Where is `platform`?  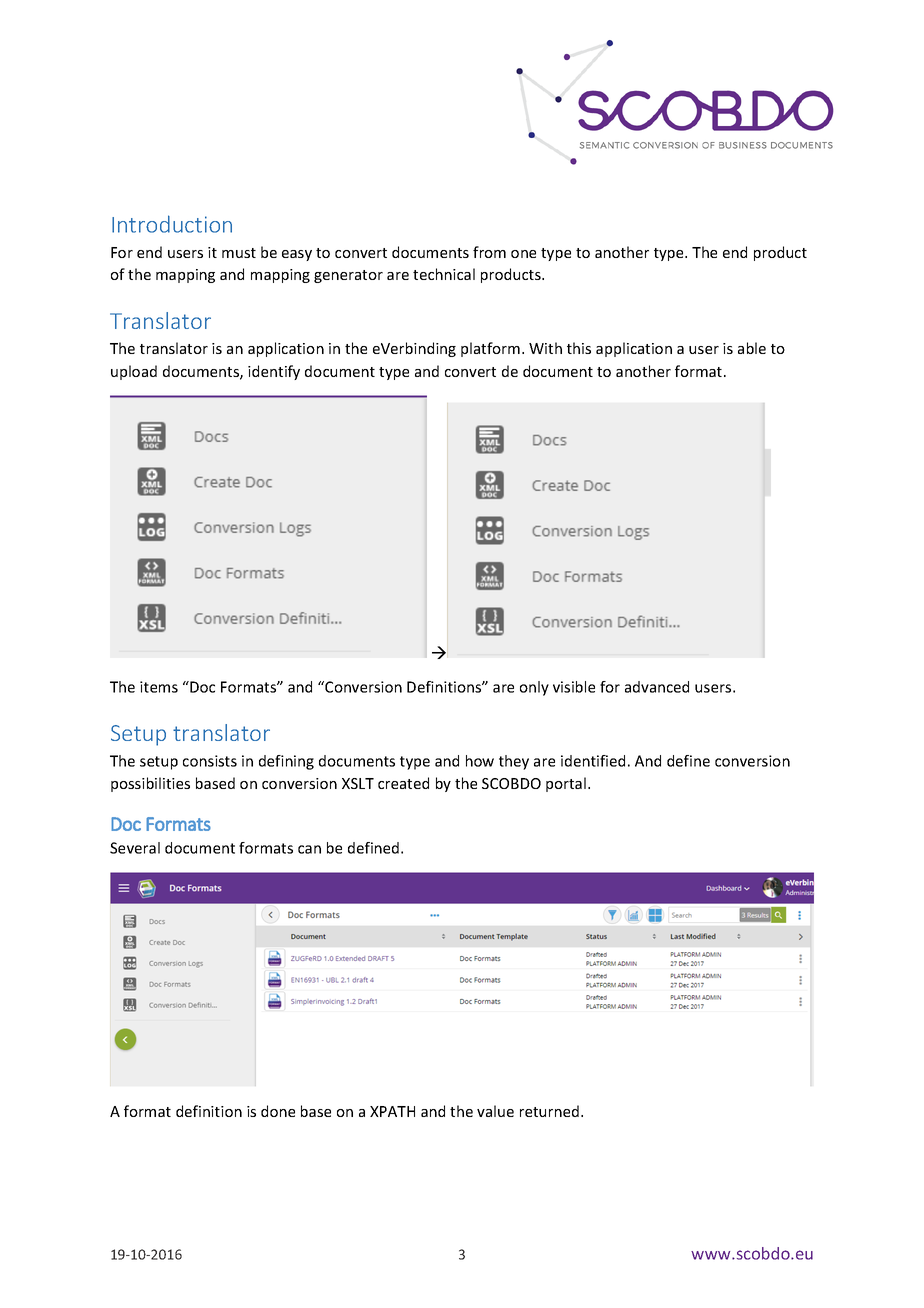 platform is located at coordinates (490, 349).
